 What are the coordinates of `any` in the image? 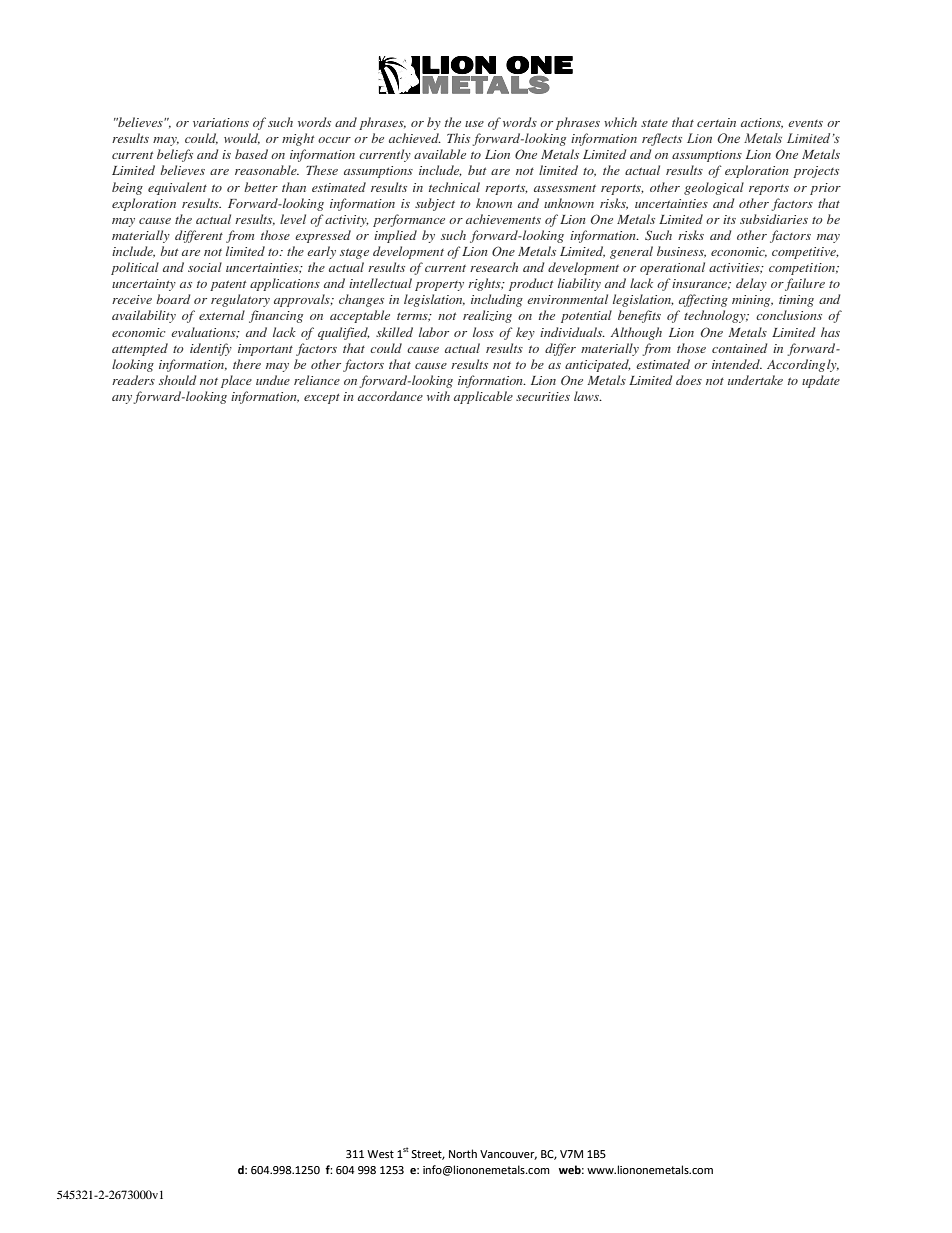 It's located at (123, 399).
